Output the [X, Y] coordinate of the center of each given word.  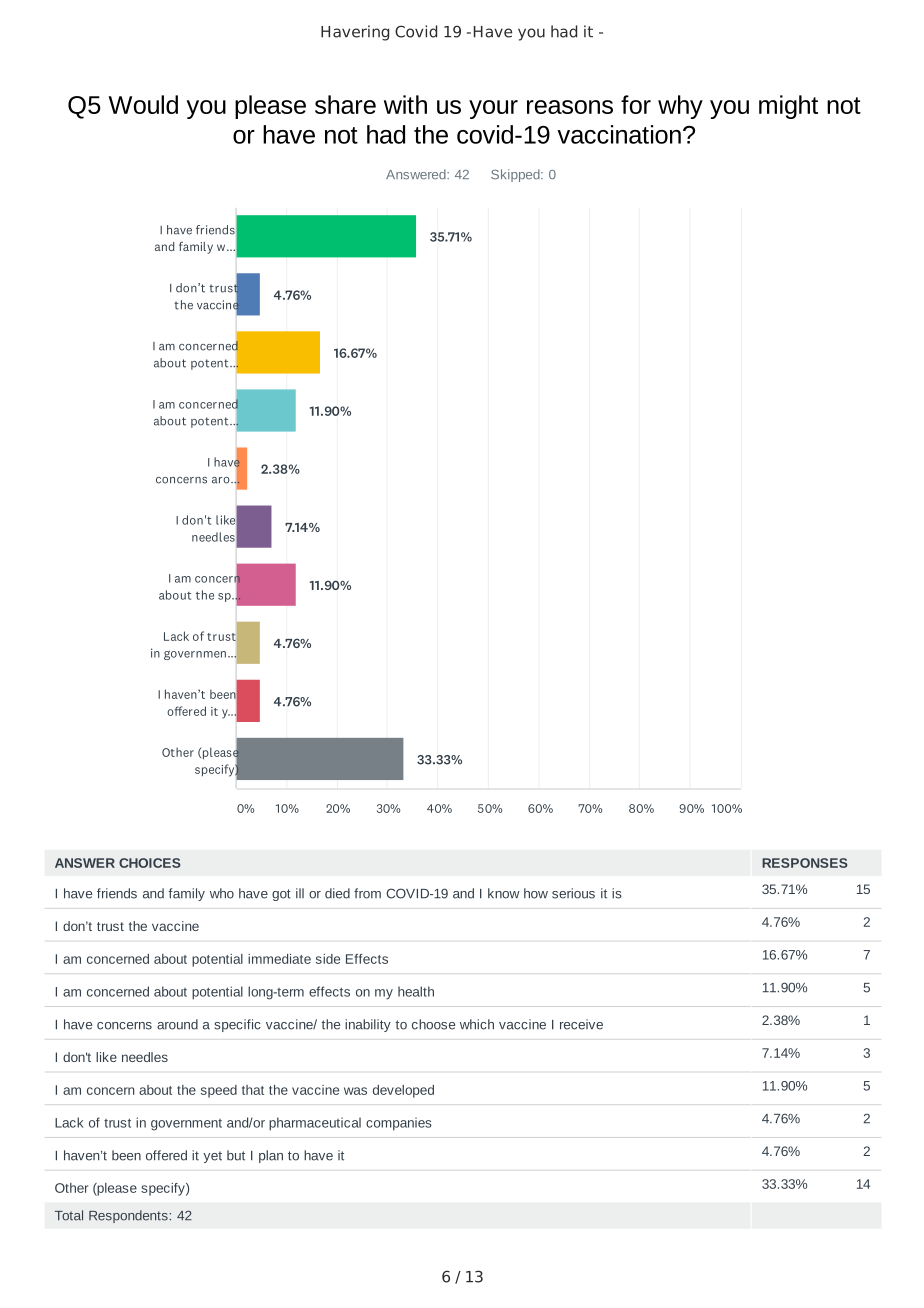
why [680, 107]
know [504, 893]
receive [581, 1024]
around [177, 1024]
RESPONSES [805, 863]
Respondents [128, 1216]
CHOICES [150, 863]
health [416, 991]
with [405, 104]
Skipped [516, 175]
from [367, 893]
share [345, 104]
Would [143, 104]
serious [573, 893]
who [222, 893]
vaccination [619, 134]
